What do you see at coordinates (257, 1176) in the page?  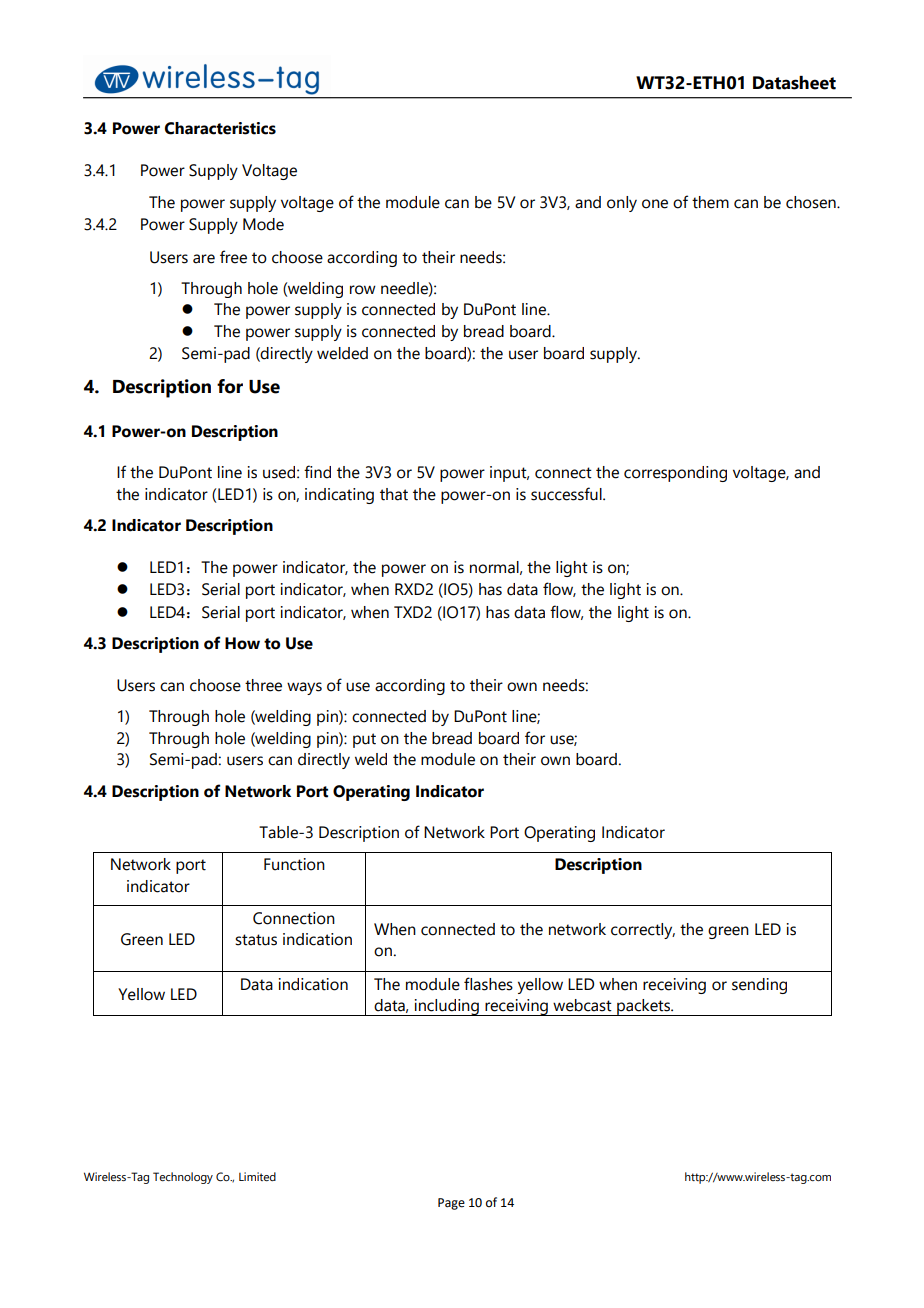 I see `Limited` at bounding box center [257, 1176].
